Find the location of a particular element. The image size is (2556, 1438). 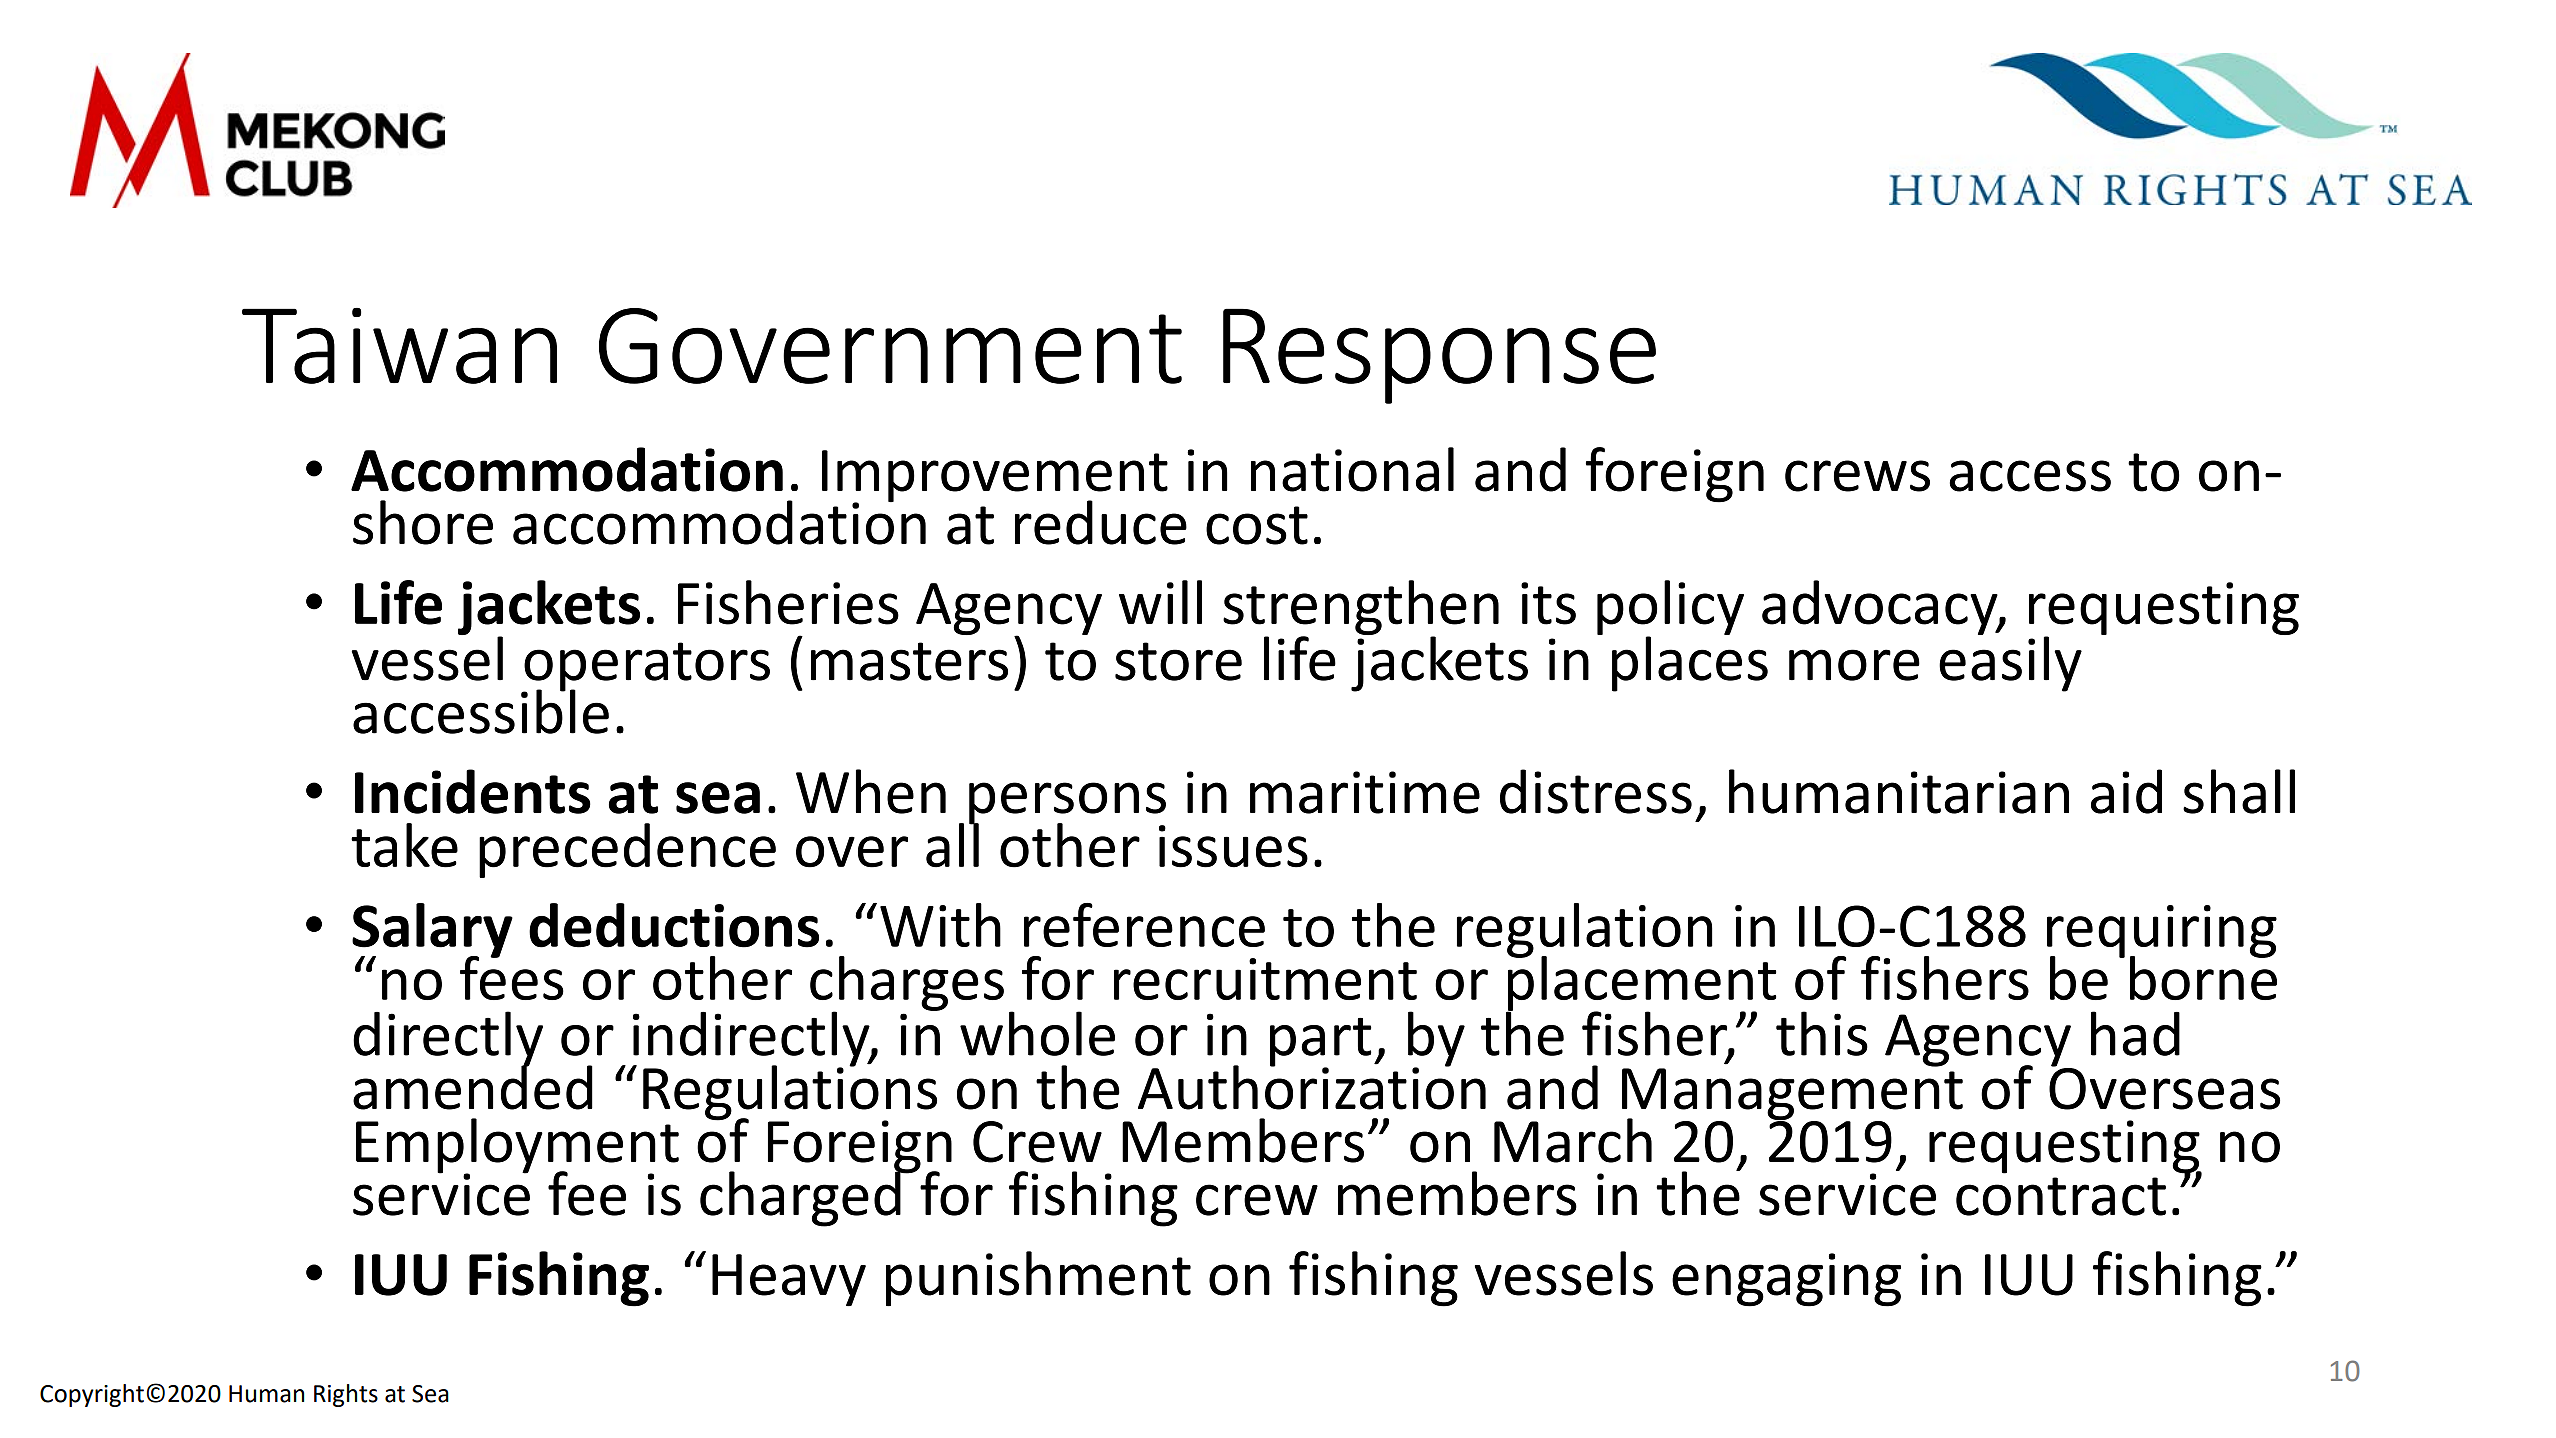

engaging is located at coordinates (1786, 1280).
